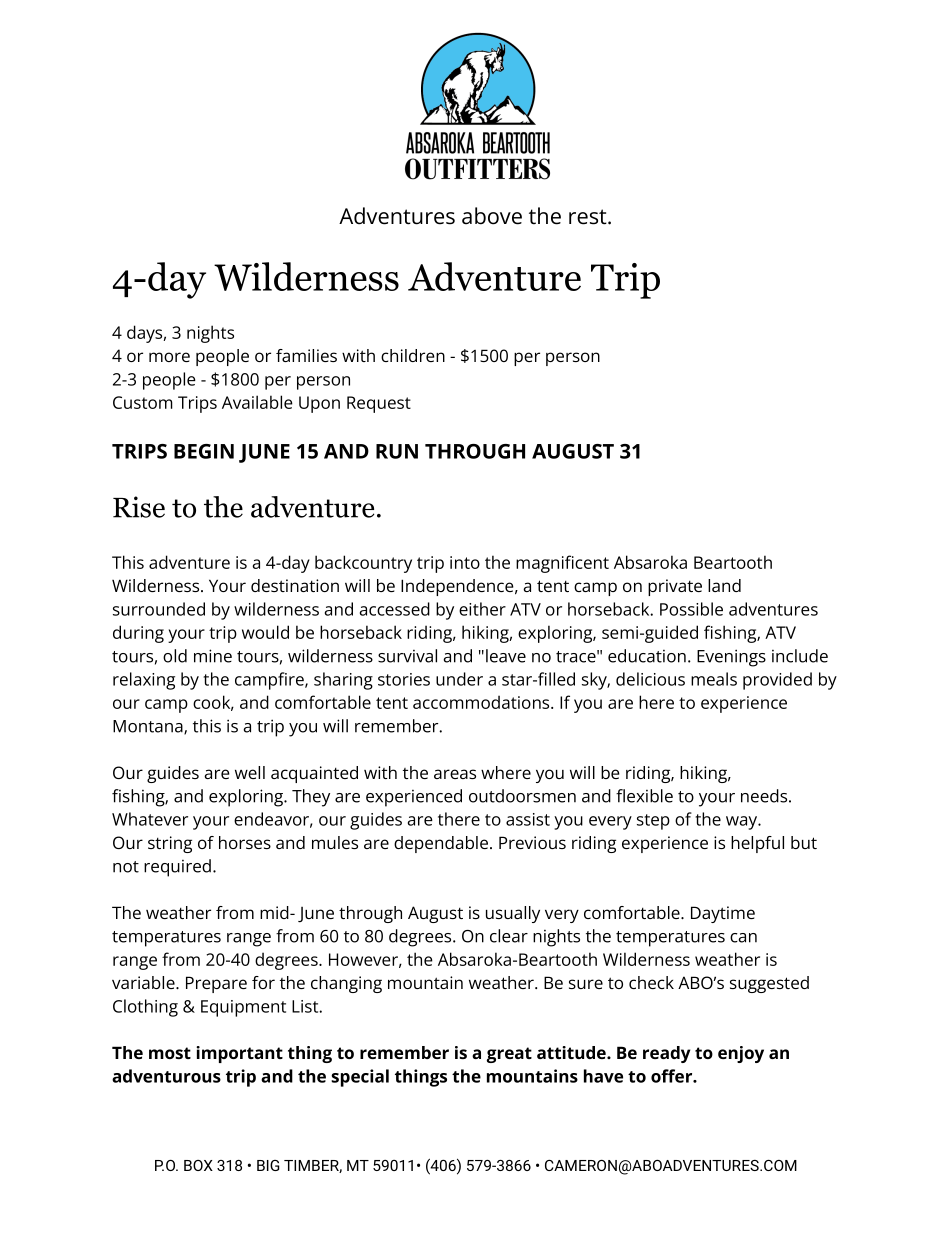 This image has height=1233, width=952. I want to click on land, so click(724, 585).
